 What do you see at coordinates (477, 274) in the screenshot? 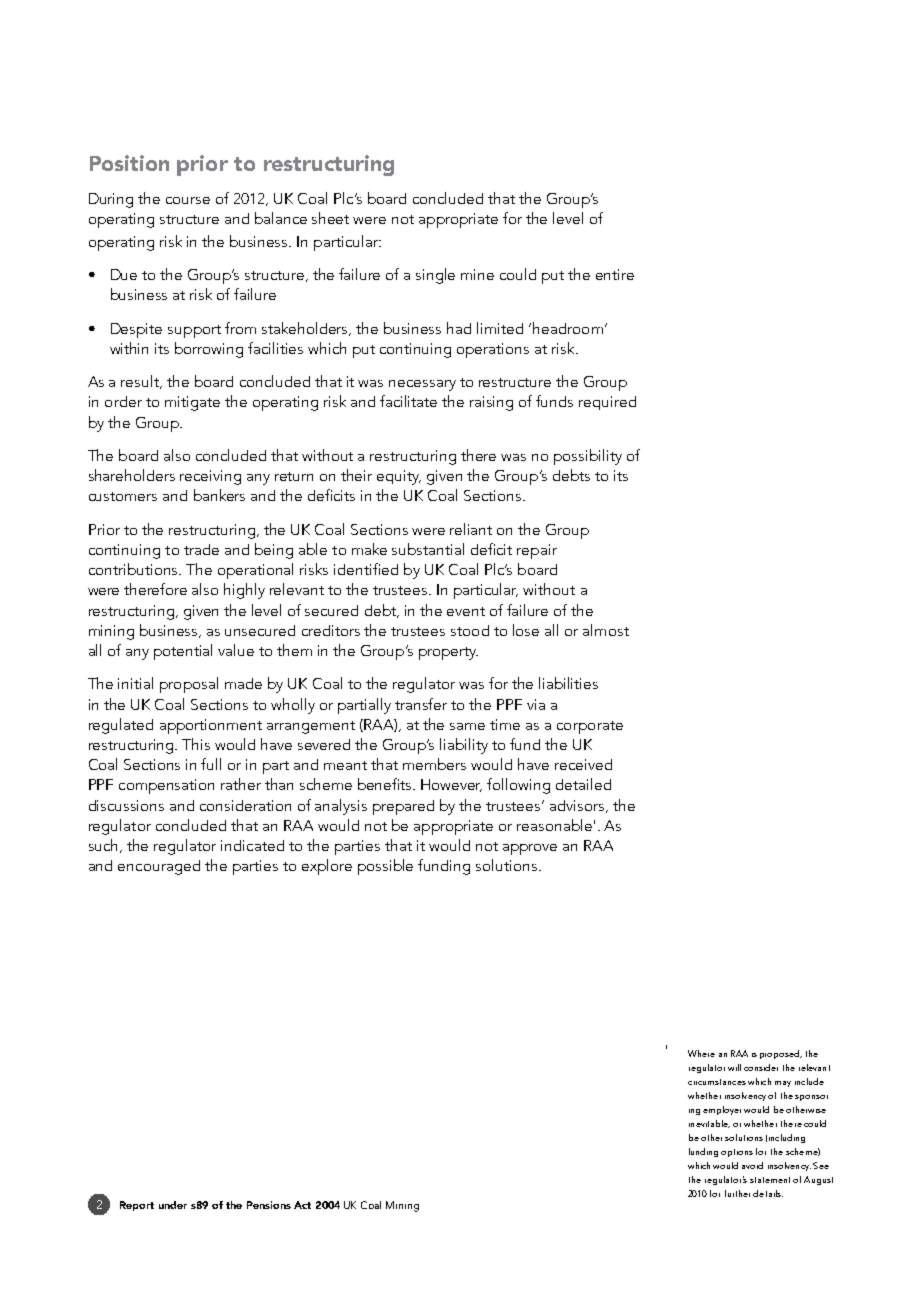
I see `mine` at bounding box center [477, 274].
